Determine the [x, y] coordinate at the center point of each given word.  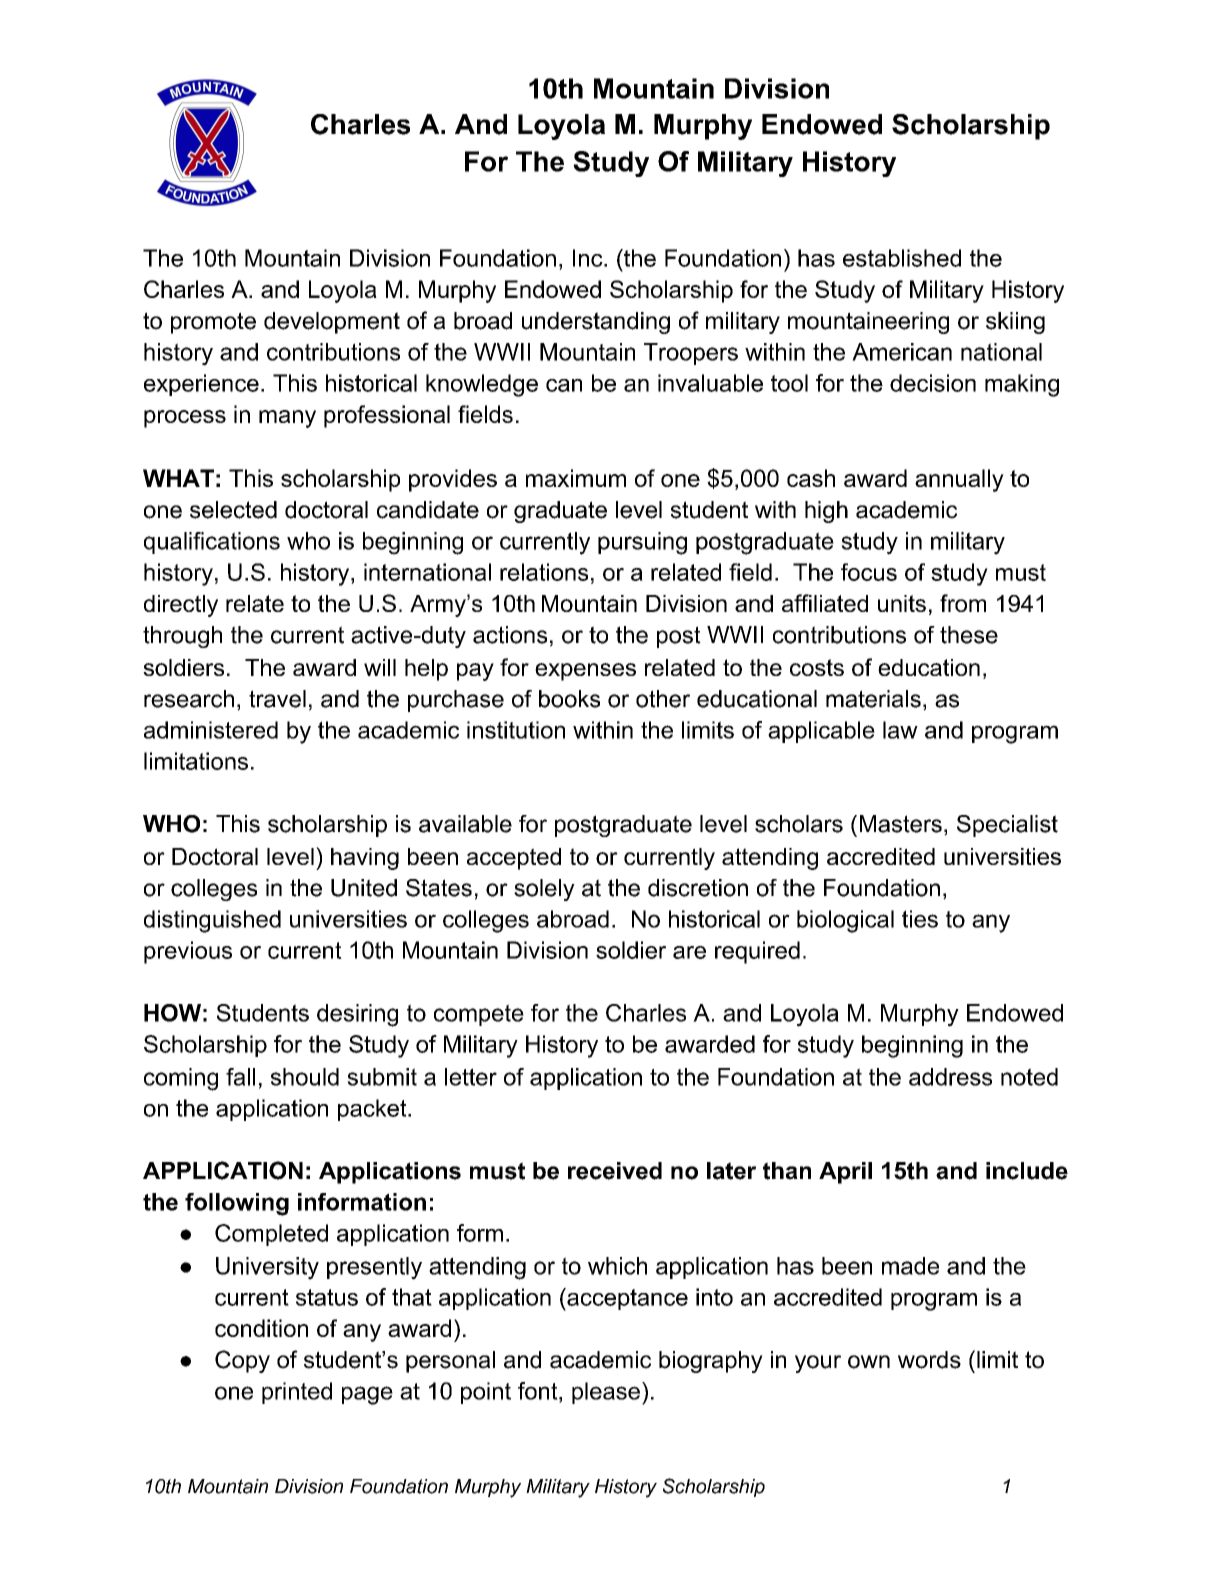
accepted [514, 859]
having [365, 859]
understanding [596, 323]
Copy [242, 1361]
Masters [901, 824]
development [332, 323]
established [902, 258]
